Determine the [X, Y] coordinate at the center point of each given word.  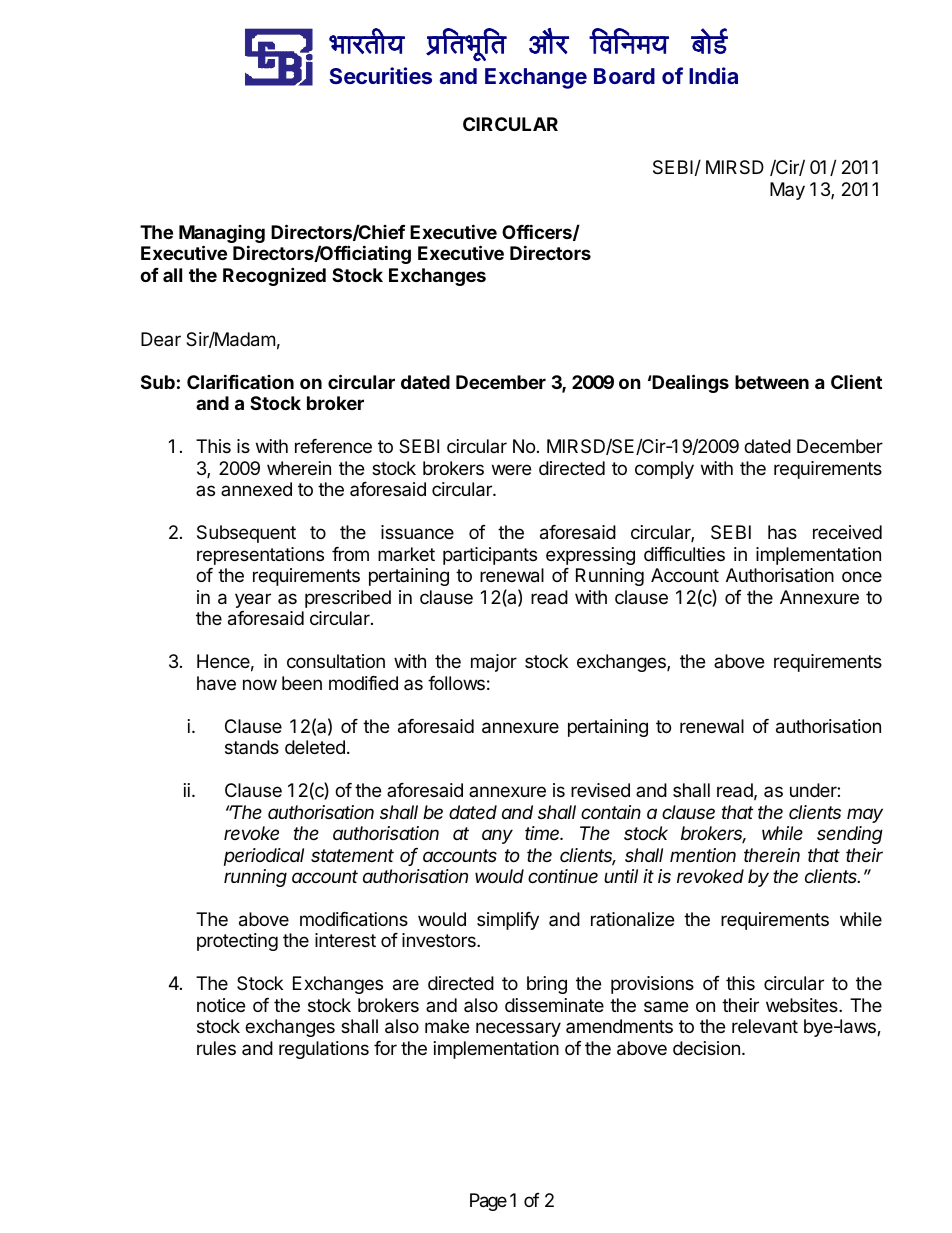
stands [252, 747]
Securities [380, 75]
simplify [508, 921]
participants [490, 556]
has [782, 532]
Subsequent [246, 534]
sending [850, 835]
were [511, 469]
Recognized [274, 276]
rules [216, 1048]
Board [624, 76]
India [713, 75]
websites [803, 1005]
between [772, 382]
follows [456, 683]
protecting [237, 942]
